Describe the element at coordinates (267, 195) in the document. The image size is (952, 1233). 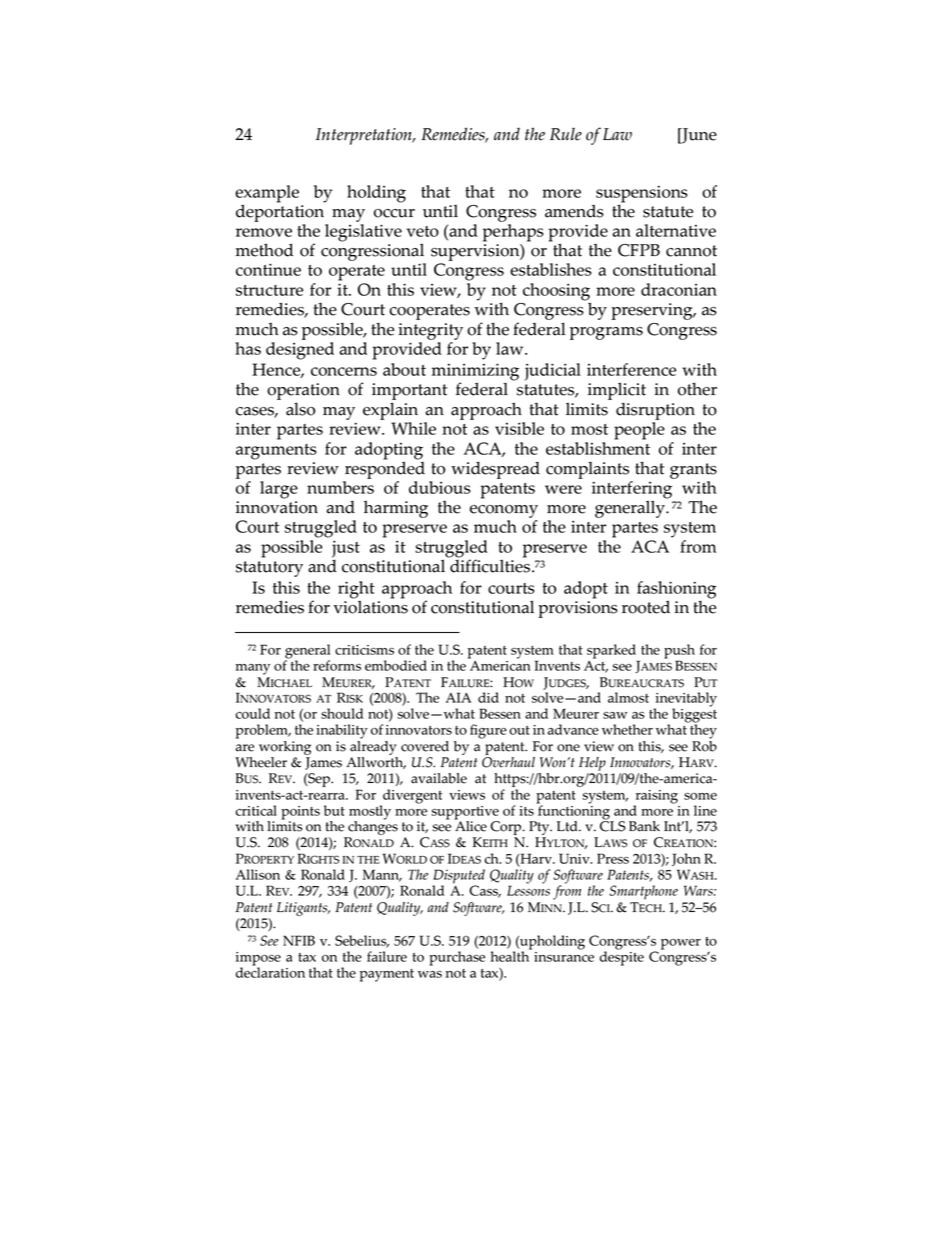
I see `example` at that location.
